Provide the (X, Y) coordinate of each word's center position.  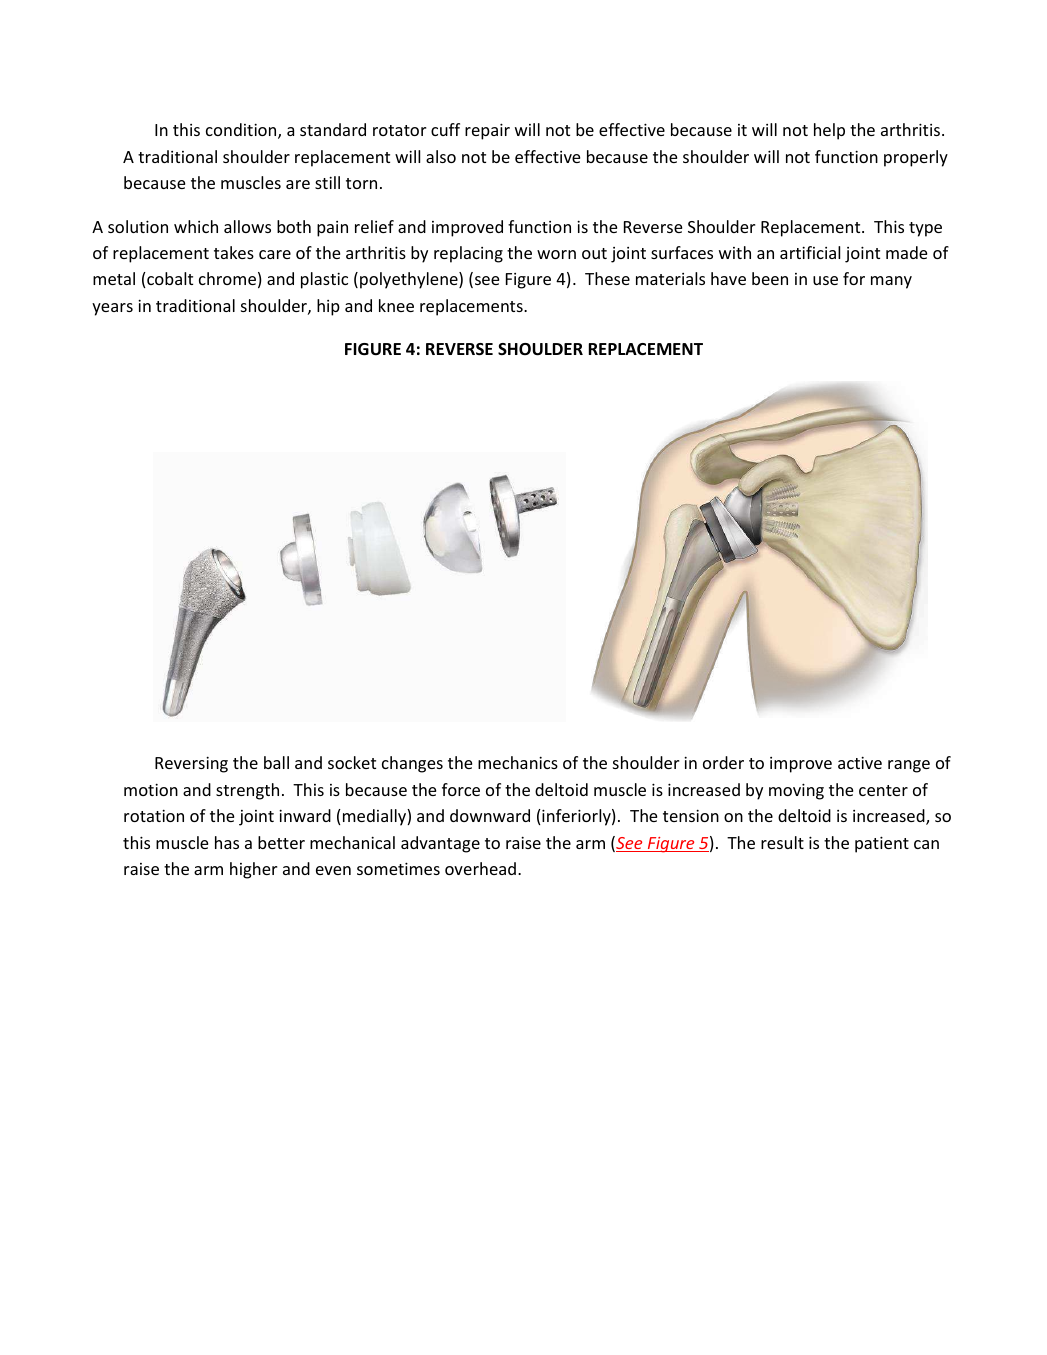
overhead (480, 868)
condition (242, 131)
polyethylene (410, 280)
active (860, 762)
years (112, 309)
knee (396, 305)
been (770, 278)
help (829, 131)
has (227, 842)
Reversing (191, 764)
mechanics (518, 762)
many (891, 282)
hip (328, 307)
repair (487, 131)
